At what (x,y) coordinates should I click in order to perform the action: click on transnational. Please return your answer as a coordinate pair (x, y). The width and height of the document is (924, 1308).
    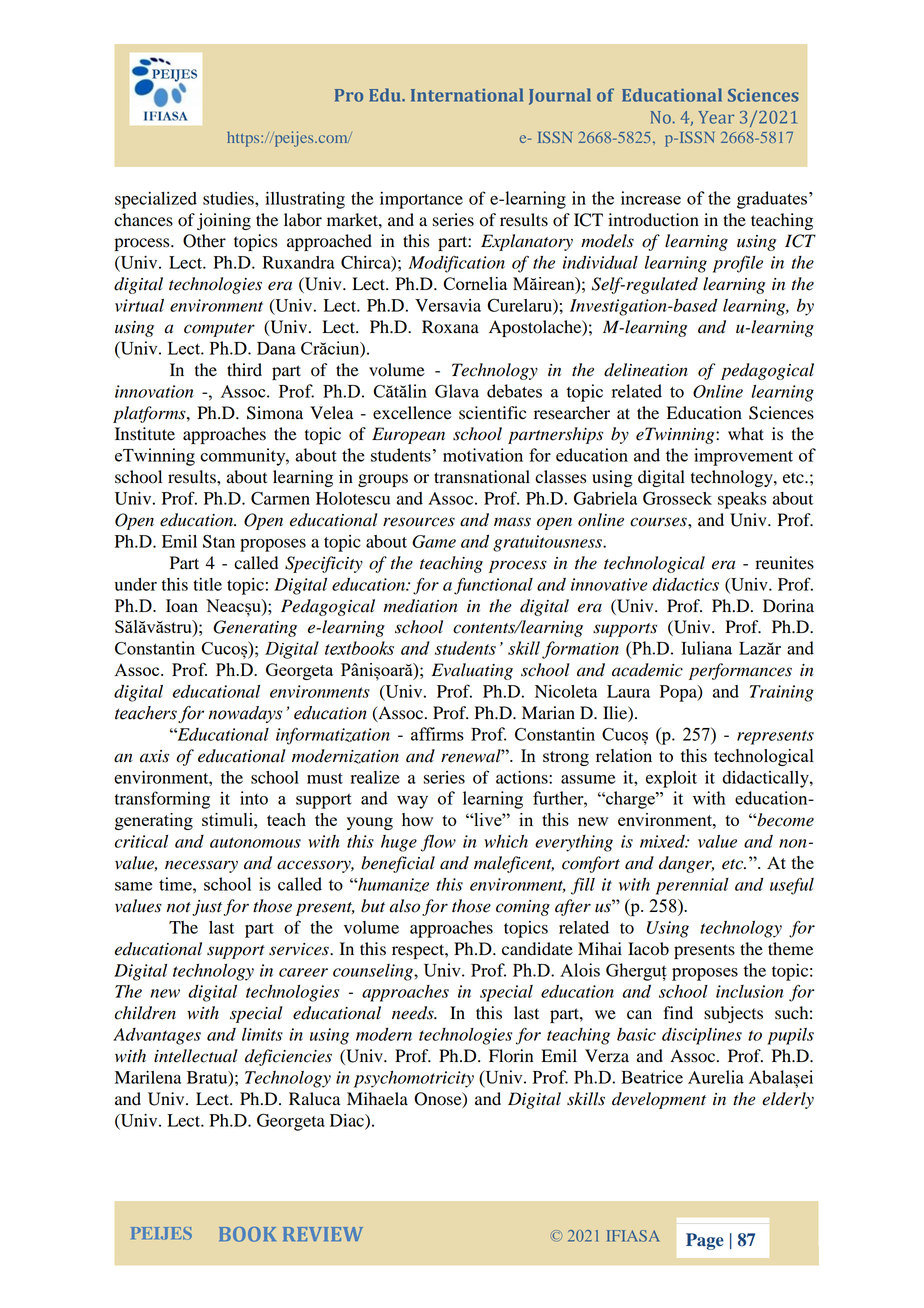
    Looking at the image, I should click on (482, 477).
